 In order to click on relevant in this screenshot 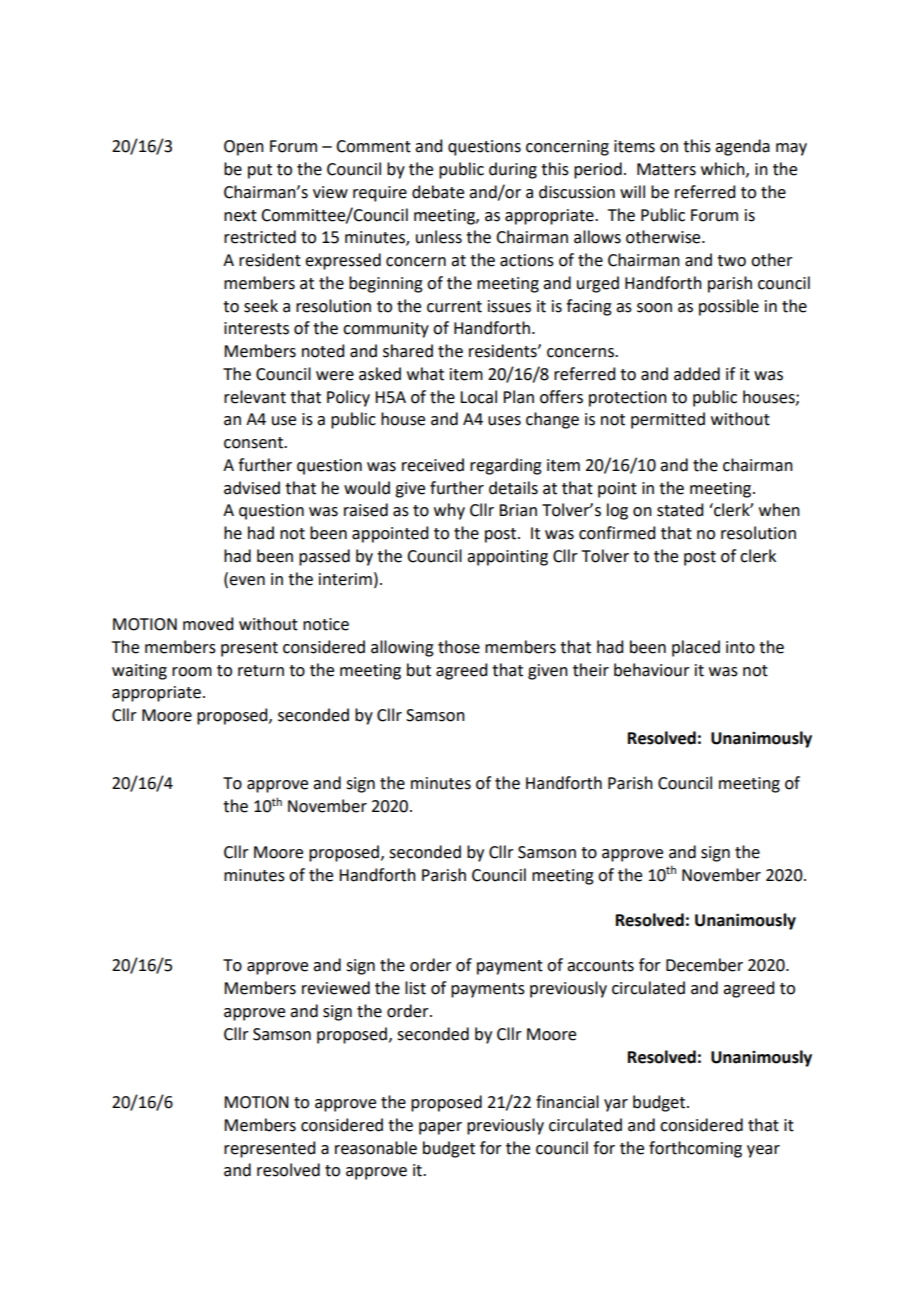, I will do `click(255, 397)`.
